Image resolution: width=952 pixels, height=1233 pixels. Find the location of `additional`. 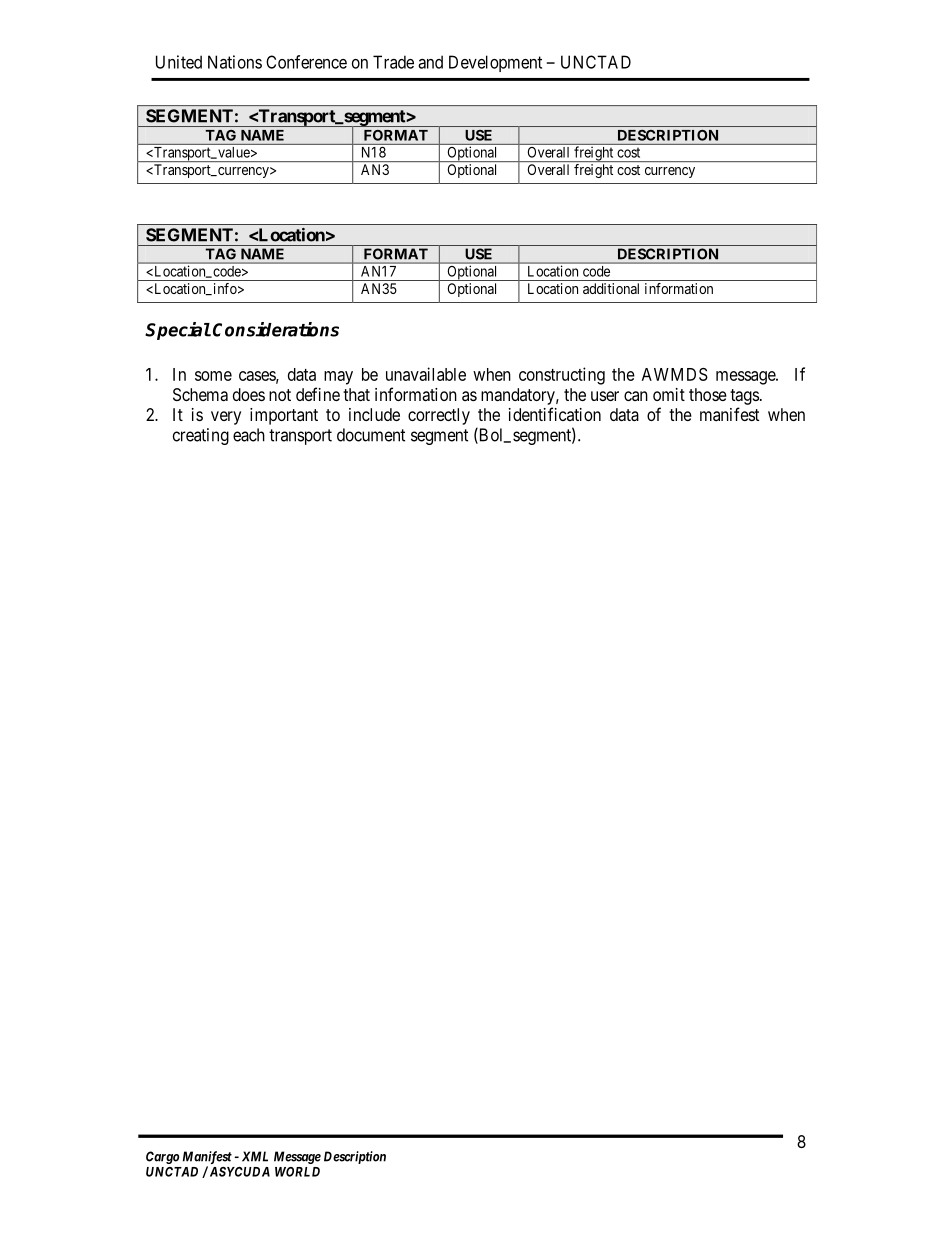

additional is located at coordinates (611, 288).
